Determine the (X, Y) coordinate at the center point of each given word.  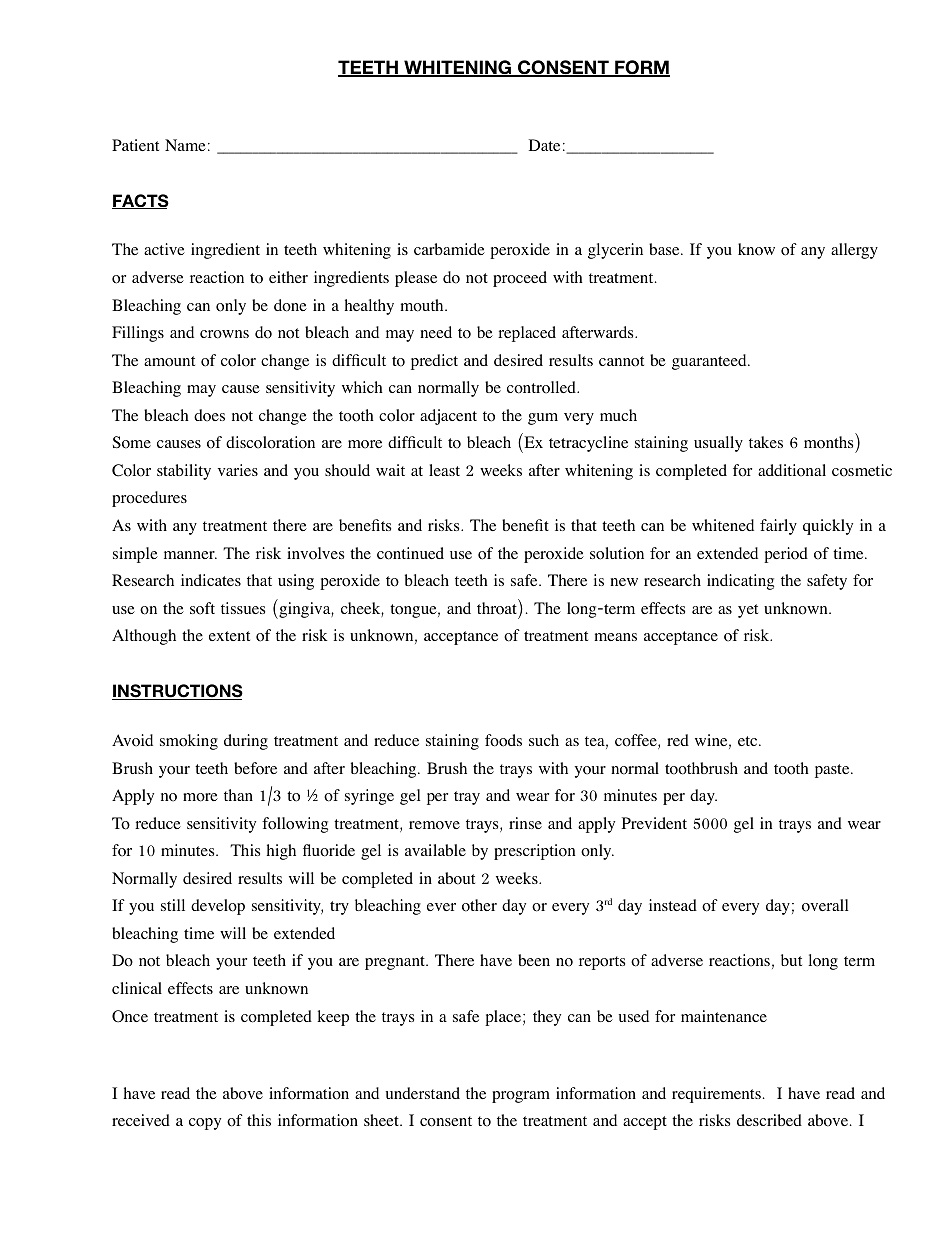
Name (185, 145)
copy (205, 1124)
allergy (854, 251)
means (615, 637)
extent (229, 636)
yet (748, 611)
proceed (520, 279)
